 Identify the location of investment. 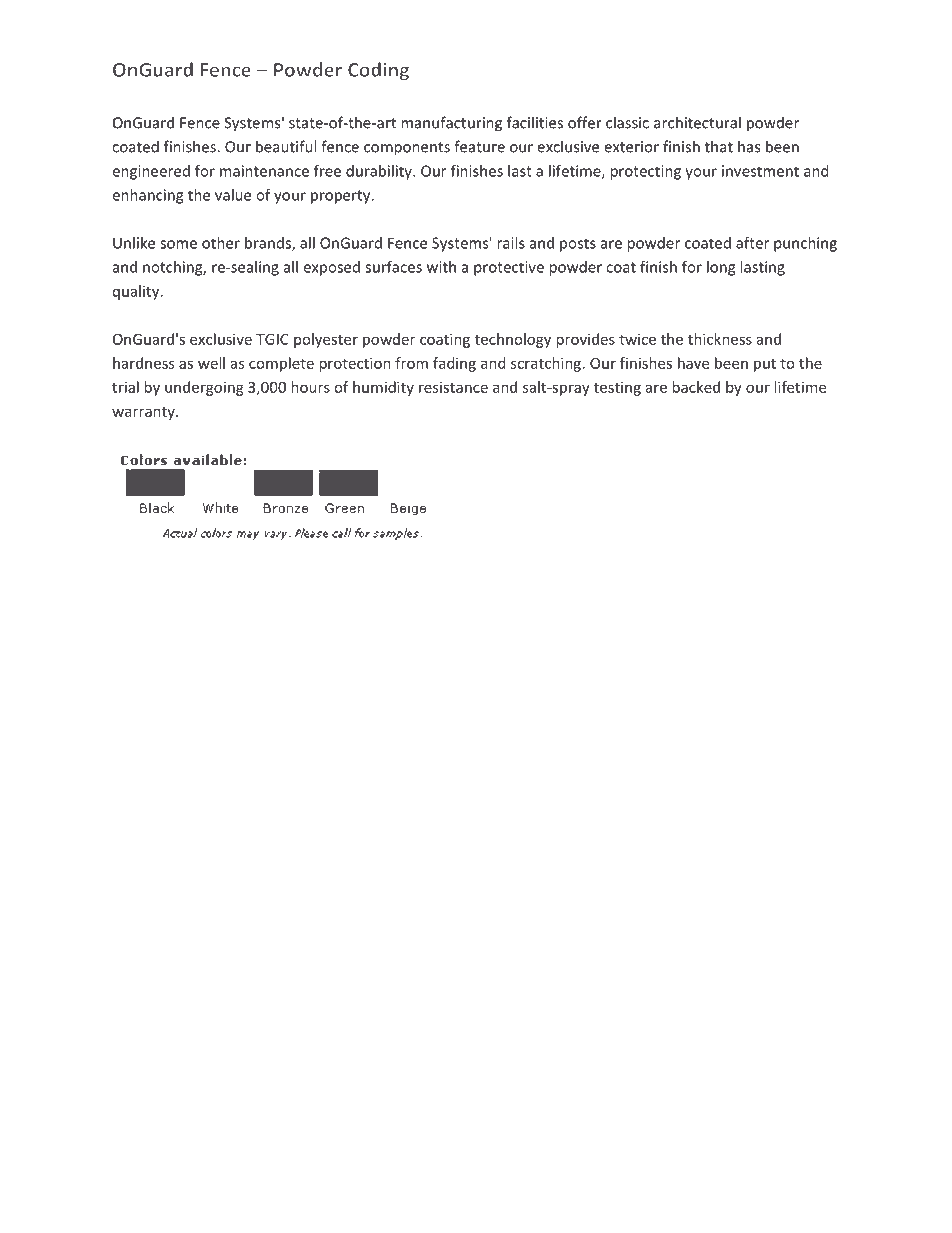
(760, 171).
